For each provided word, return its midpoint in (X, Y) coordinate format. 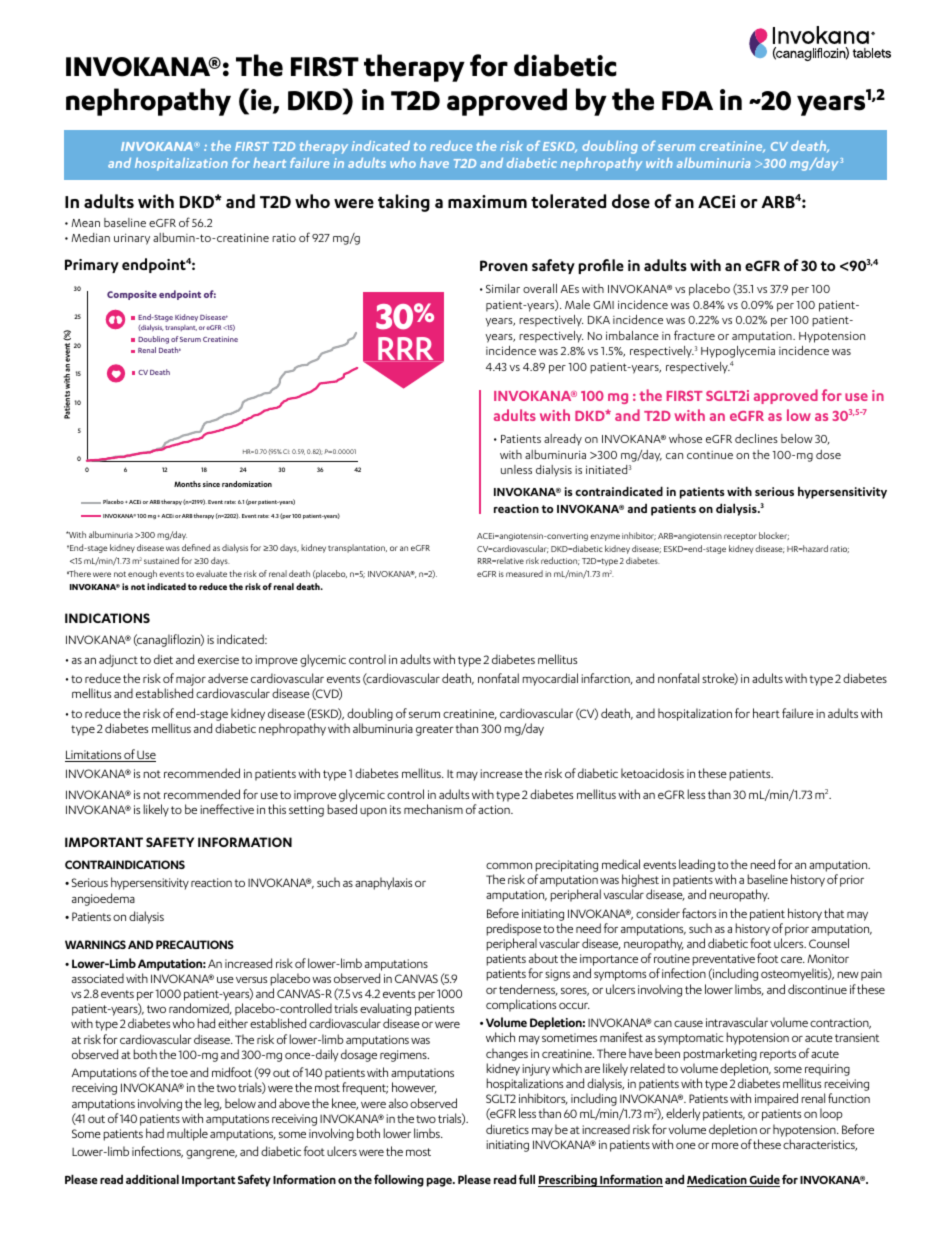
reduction (560, 561)
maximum (487, 201)
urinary (132, 239)
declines (756, 438)
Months (187, 484)
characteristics (820, 1145)
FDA (687, 101)
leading (697, 865)
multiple (187, 1134)
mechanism (433, 809)
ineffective (227, 809)
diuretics (507, 1129)
